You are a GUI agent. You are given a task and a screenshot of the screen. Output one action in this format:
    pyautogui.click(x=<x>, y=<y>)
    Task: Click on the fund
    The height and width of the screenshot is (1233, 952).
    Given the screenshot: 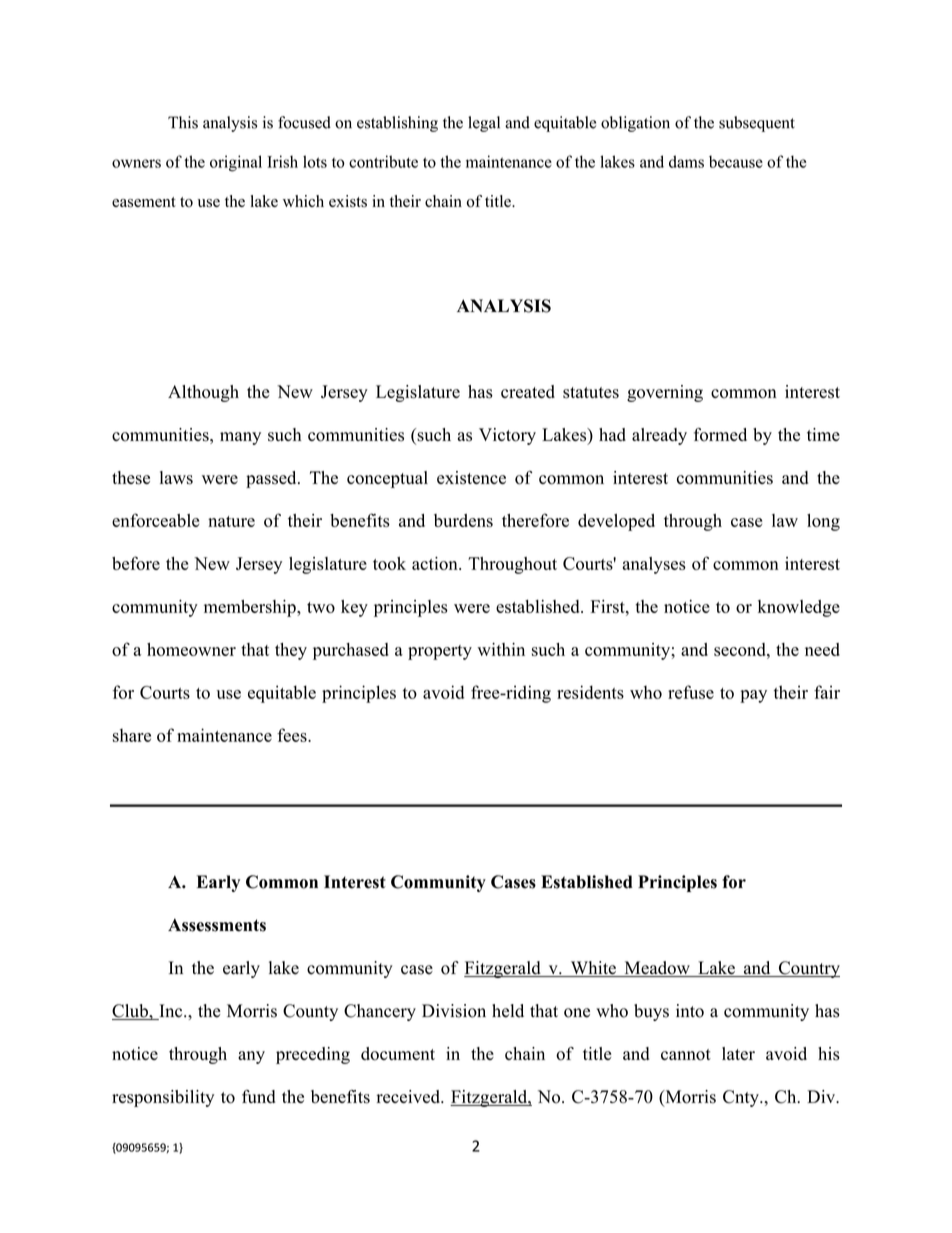 What is the action you would take?
    pyautogui.click(x=259, y=1096)
